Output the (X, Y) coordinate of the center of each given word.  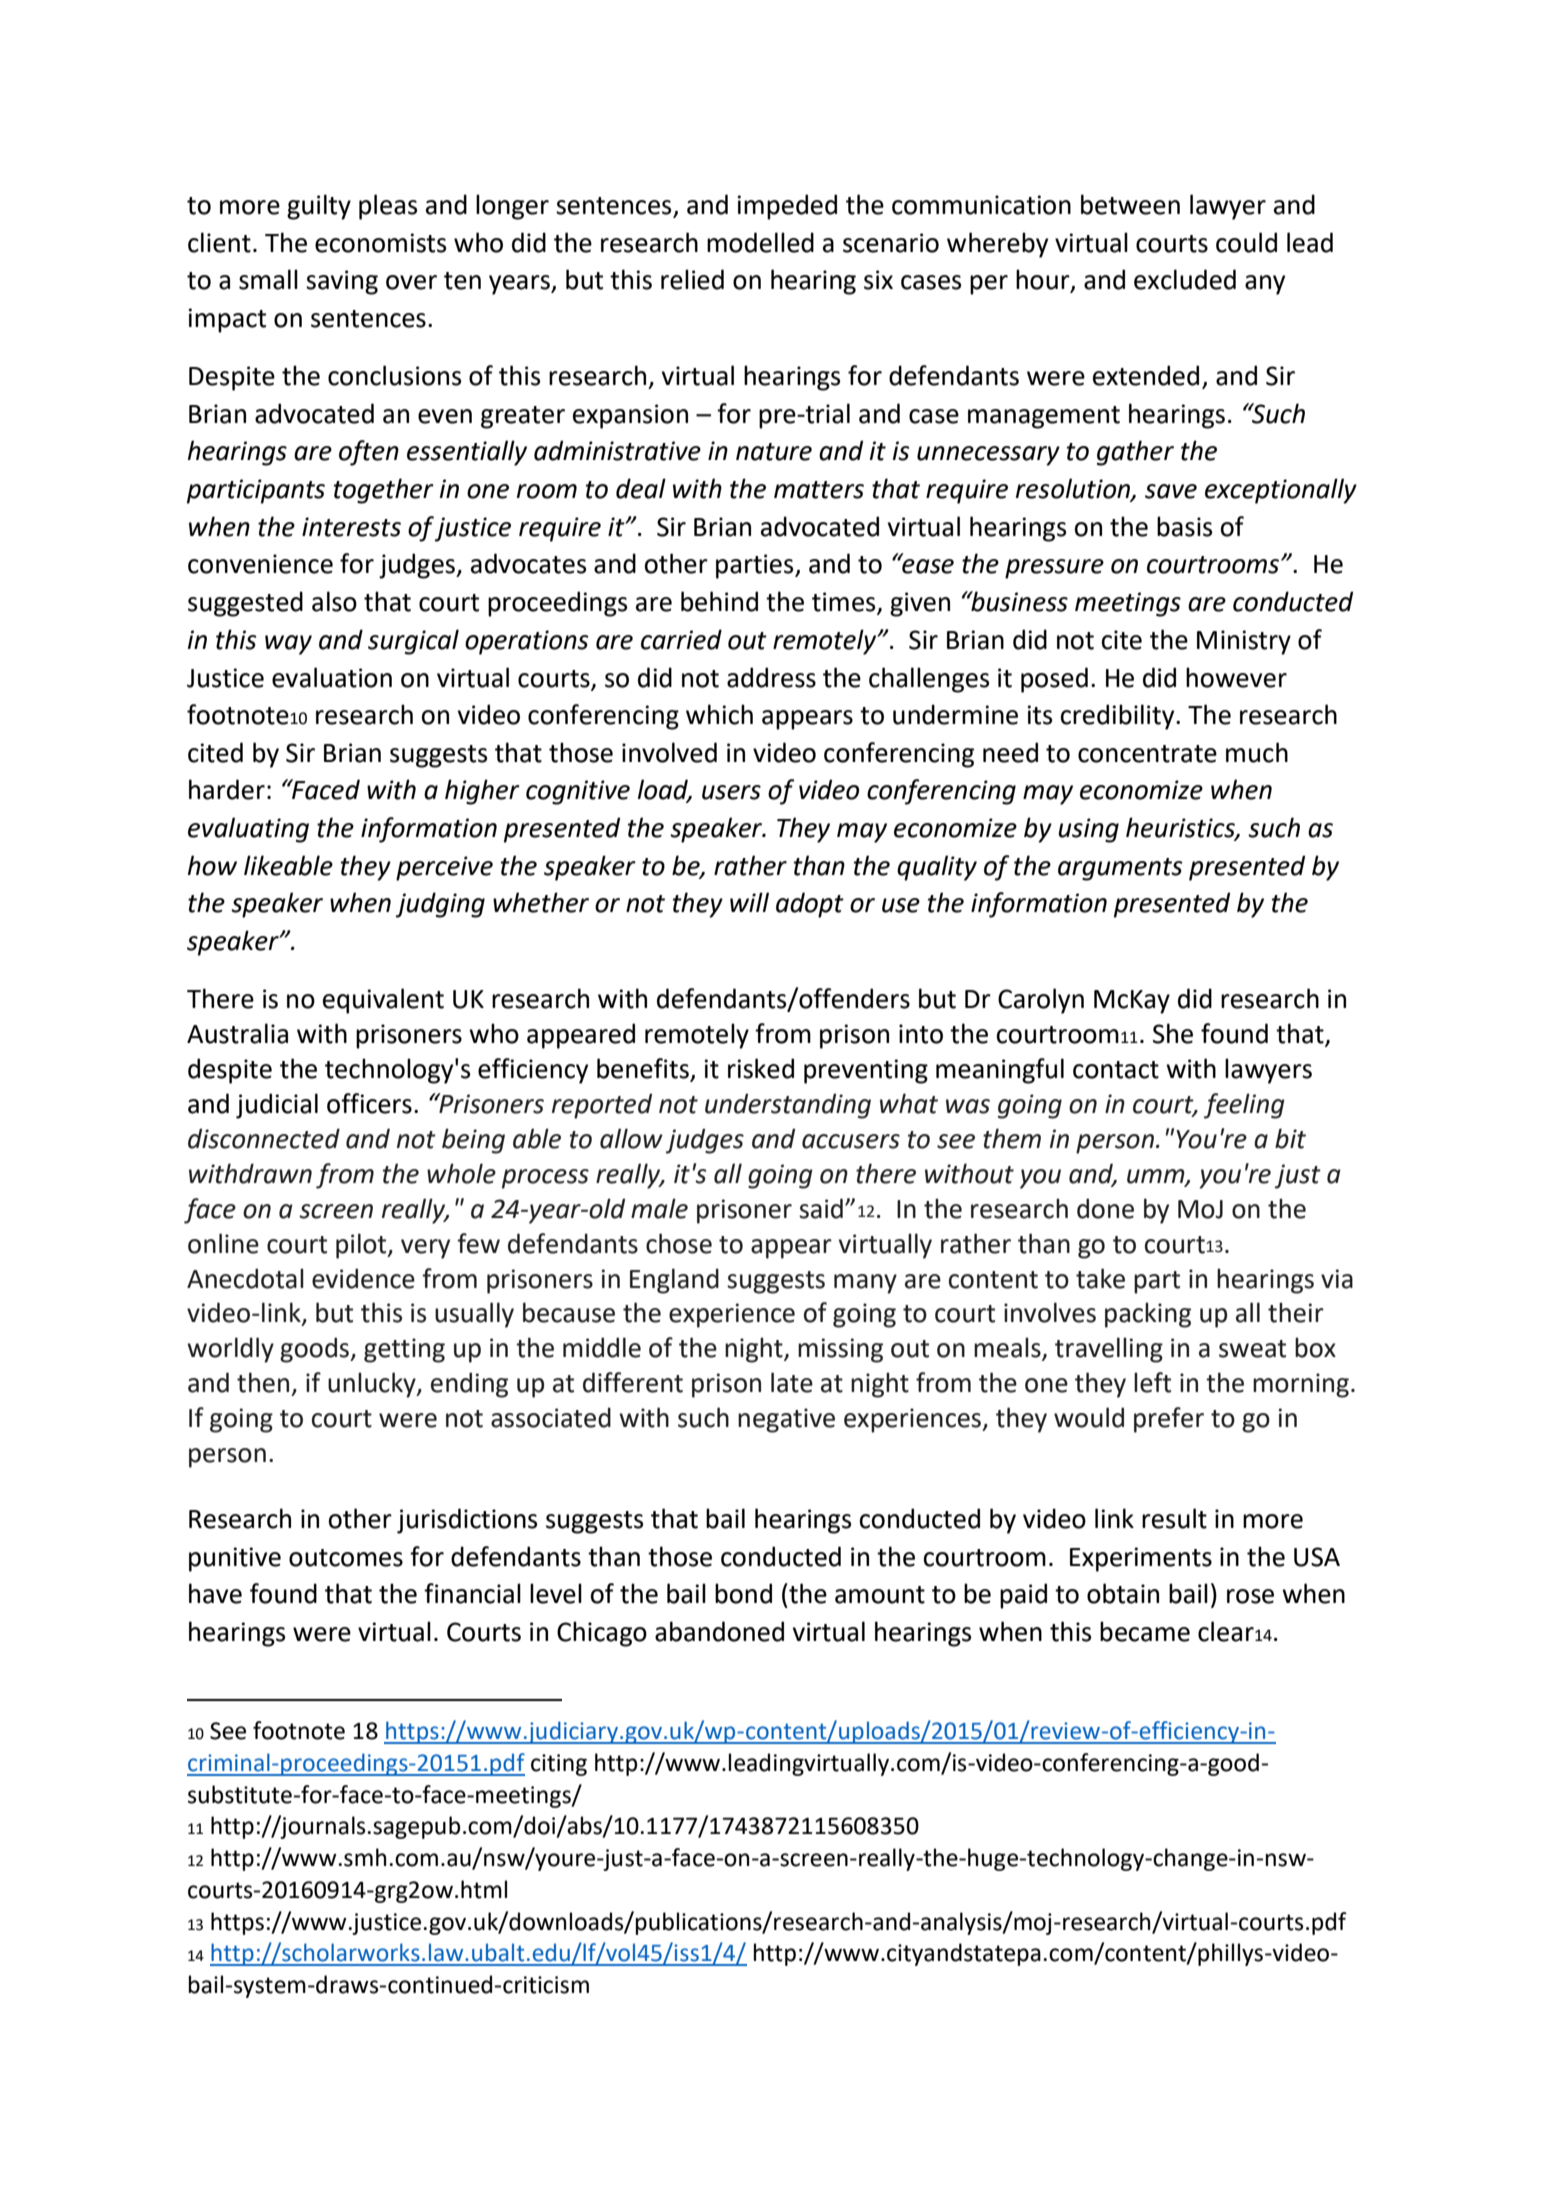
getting (404, 1350)
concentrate (1147, 754)
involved (669, 752)
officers (369, 1103)
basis (1184, 526)
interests (351, 527)
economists (380, 243)
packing (1148, 1315)
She (1173, 1033)
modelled (760, 242)
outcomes (346, 1558)
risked (761, 1068)
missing (840, 1350)
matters (819, 490)
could (1246, 242)
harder (227, 789)
